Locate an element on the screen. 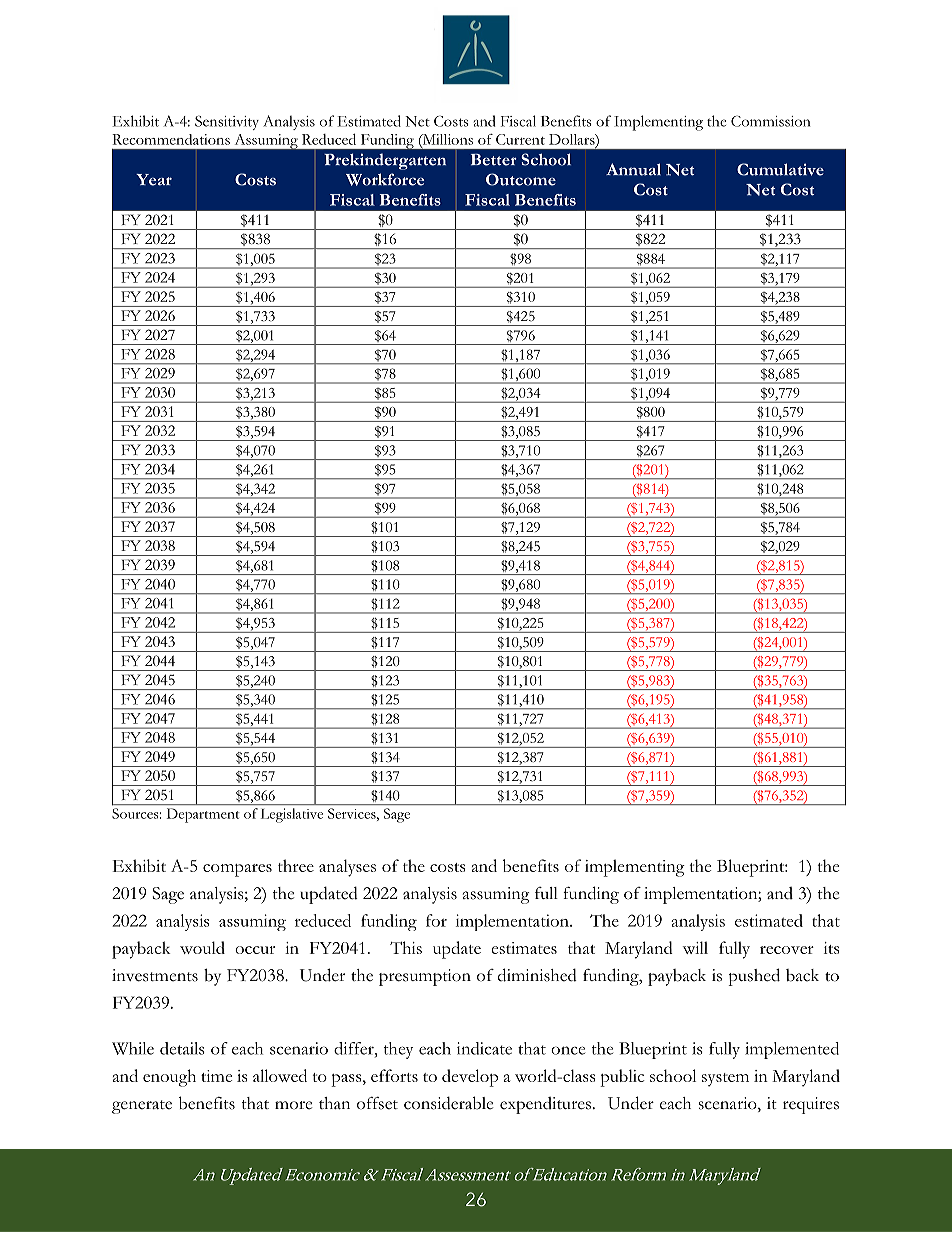 The image size is (952, 1233). analyses is located at coordinates (347, 868).
